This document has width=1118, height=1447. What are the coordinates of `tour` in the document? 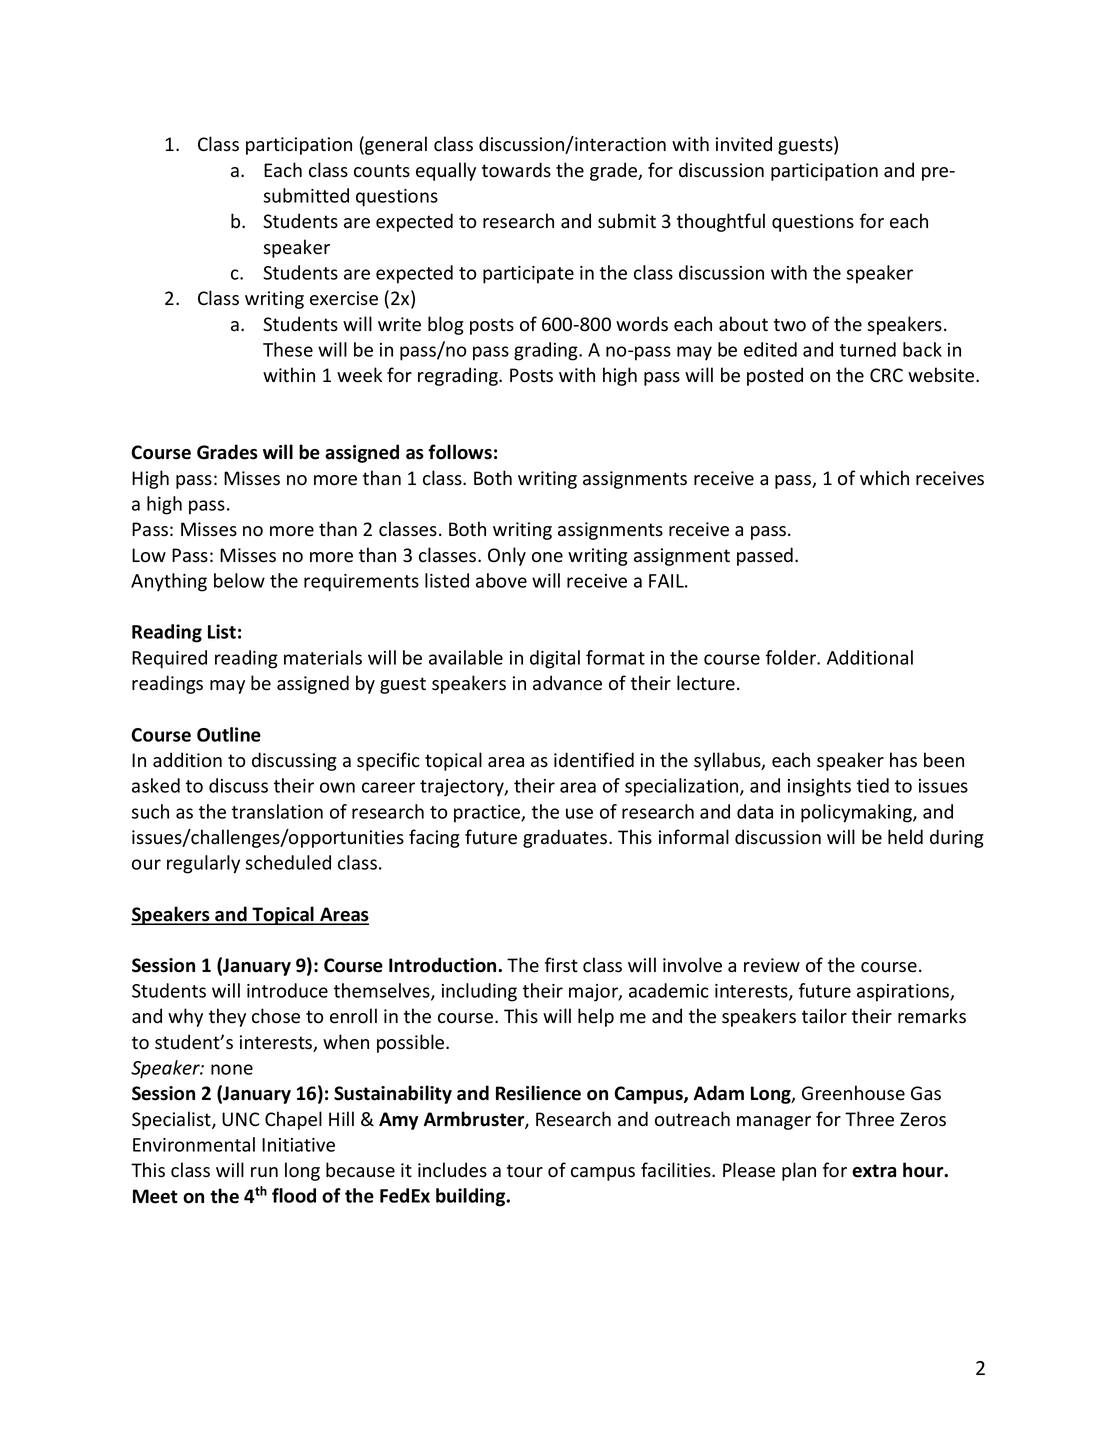 It's located at (525, 1171).
